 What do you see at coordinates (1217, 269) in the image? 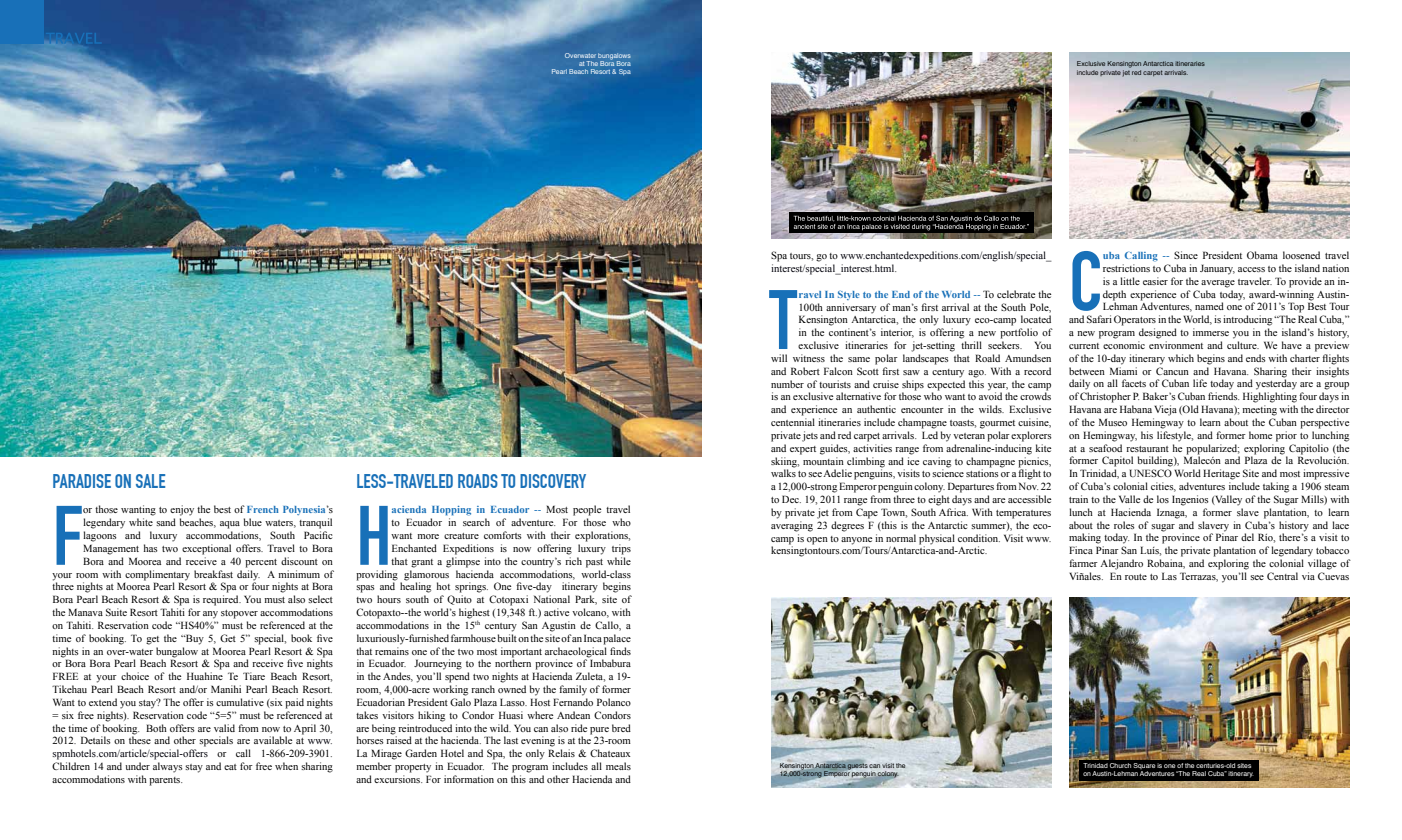
I see `January` at bounding box center [1217, 269].
